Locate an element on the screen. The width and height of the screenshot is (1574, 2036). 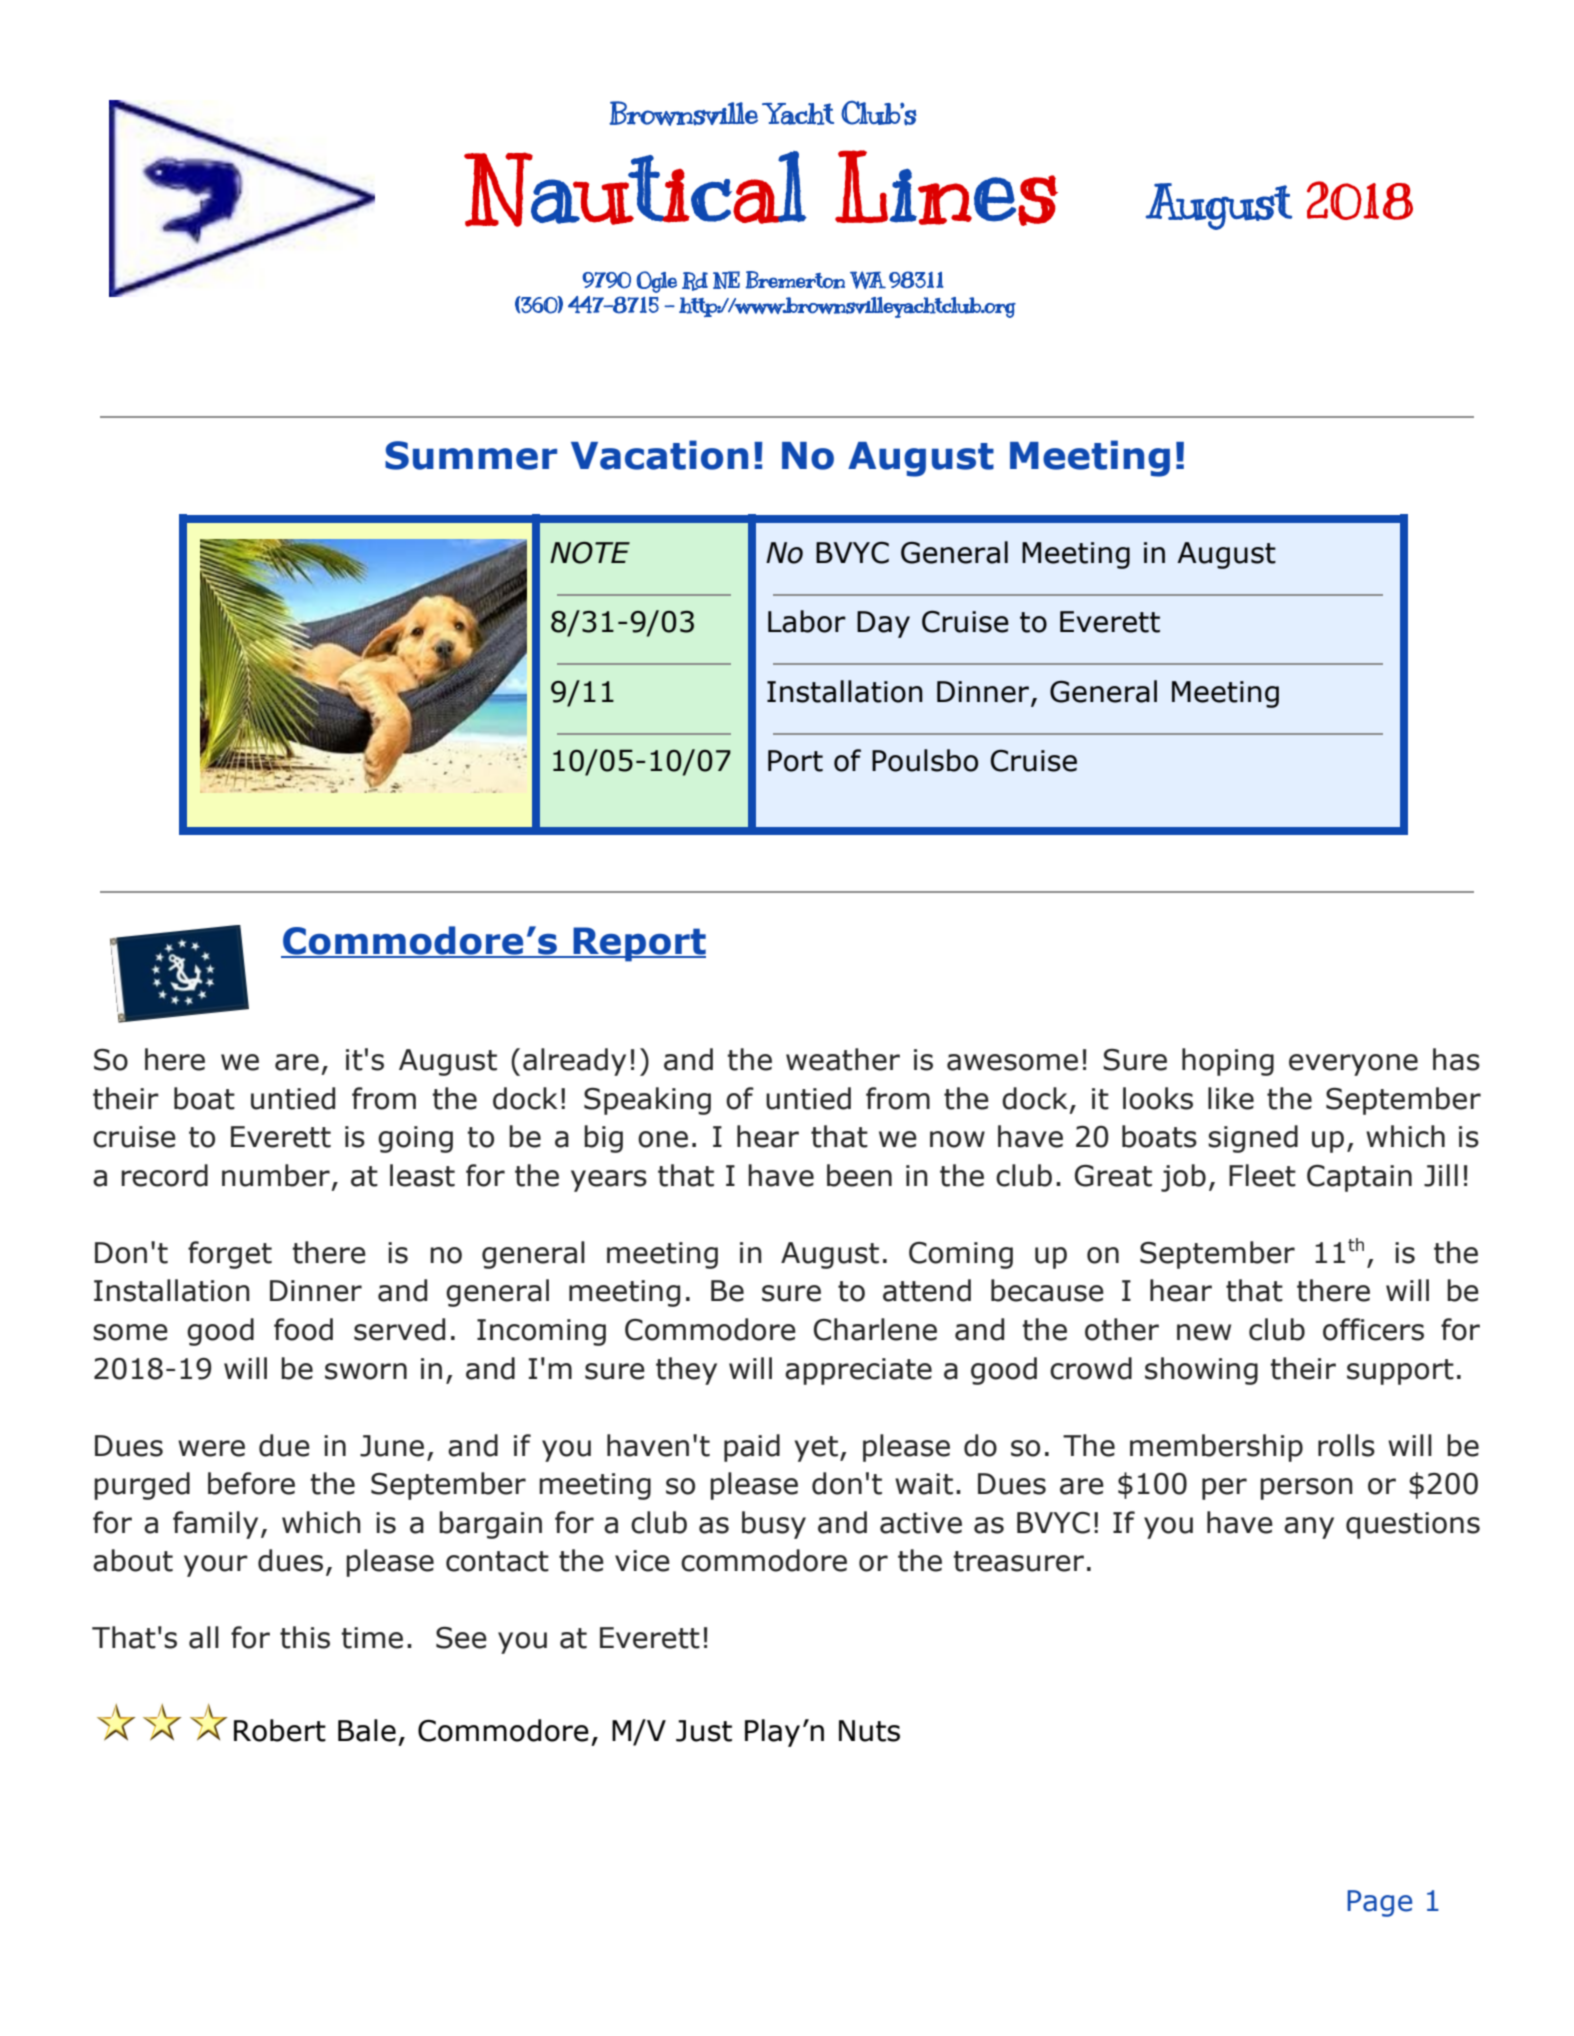
food is located at coordinates (303, 1329).
